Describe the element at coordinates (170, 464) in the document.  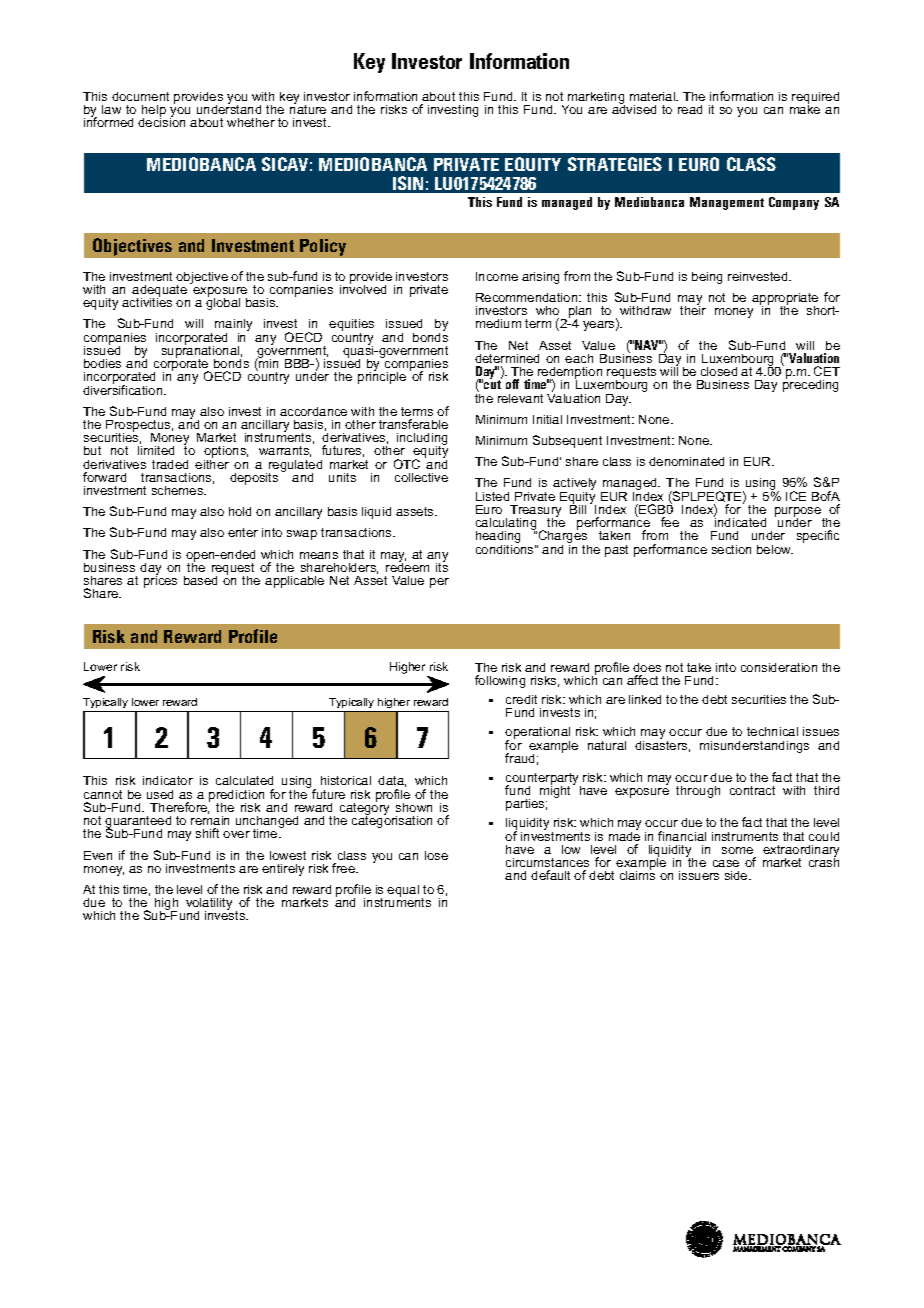
I see `traded` at that location.
